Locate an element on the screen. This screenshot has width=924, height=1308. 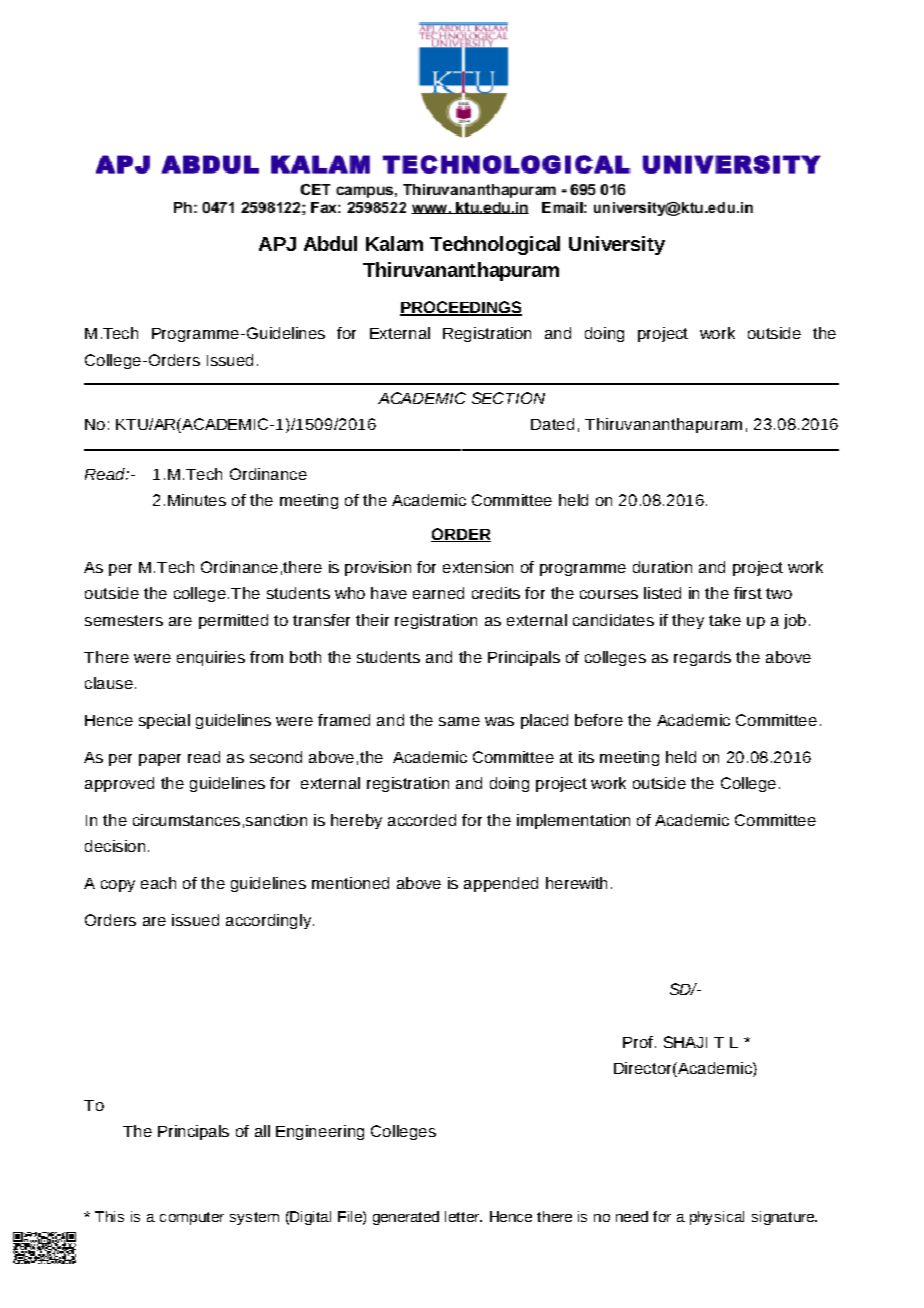
PROCEEDINGS is located at coordinates (461, 308).
